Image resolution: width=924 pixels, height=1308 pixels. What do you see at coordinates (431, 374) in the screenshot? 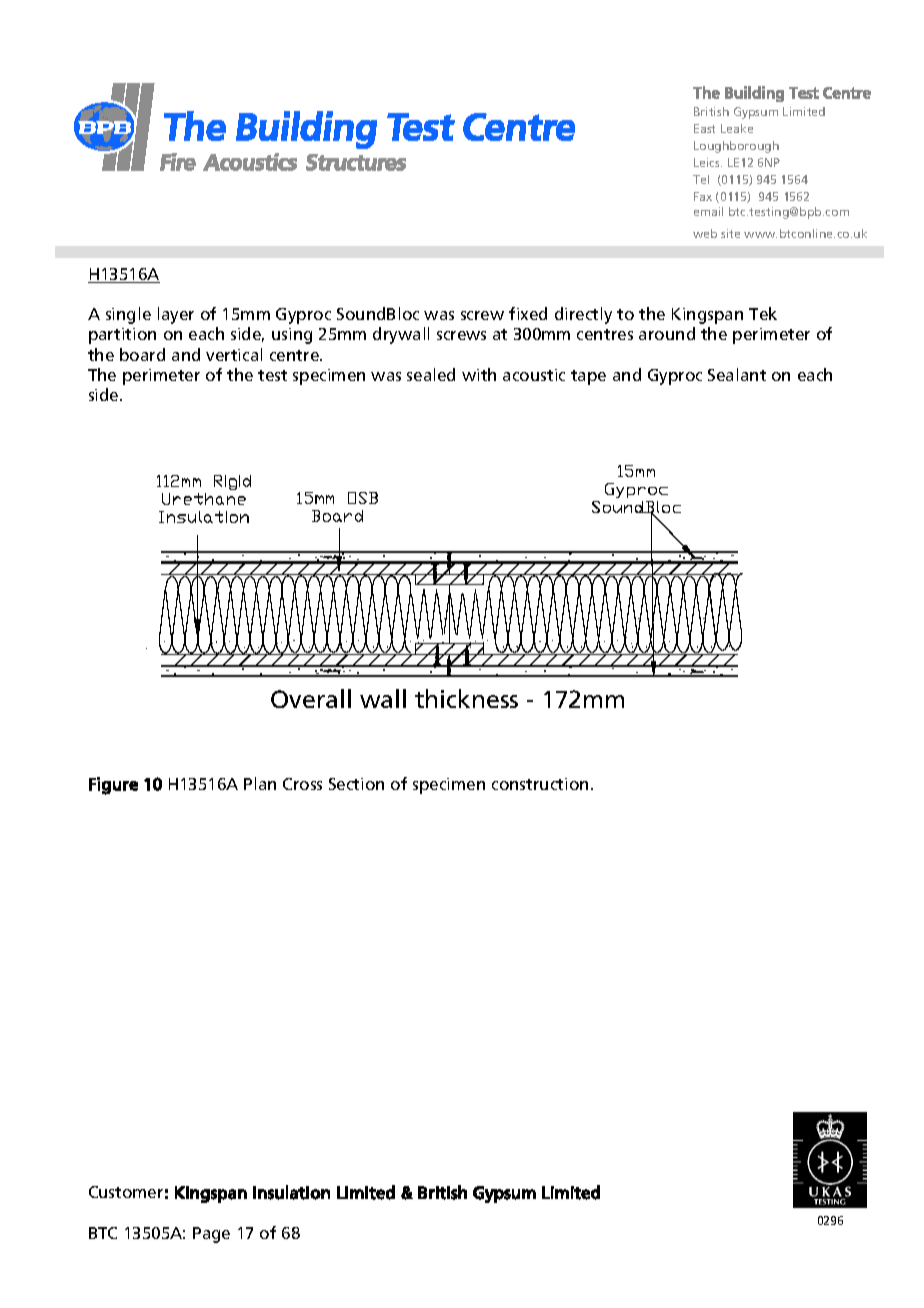
I see `sealed` at bounding box center [431, 374].
